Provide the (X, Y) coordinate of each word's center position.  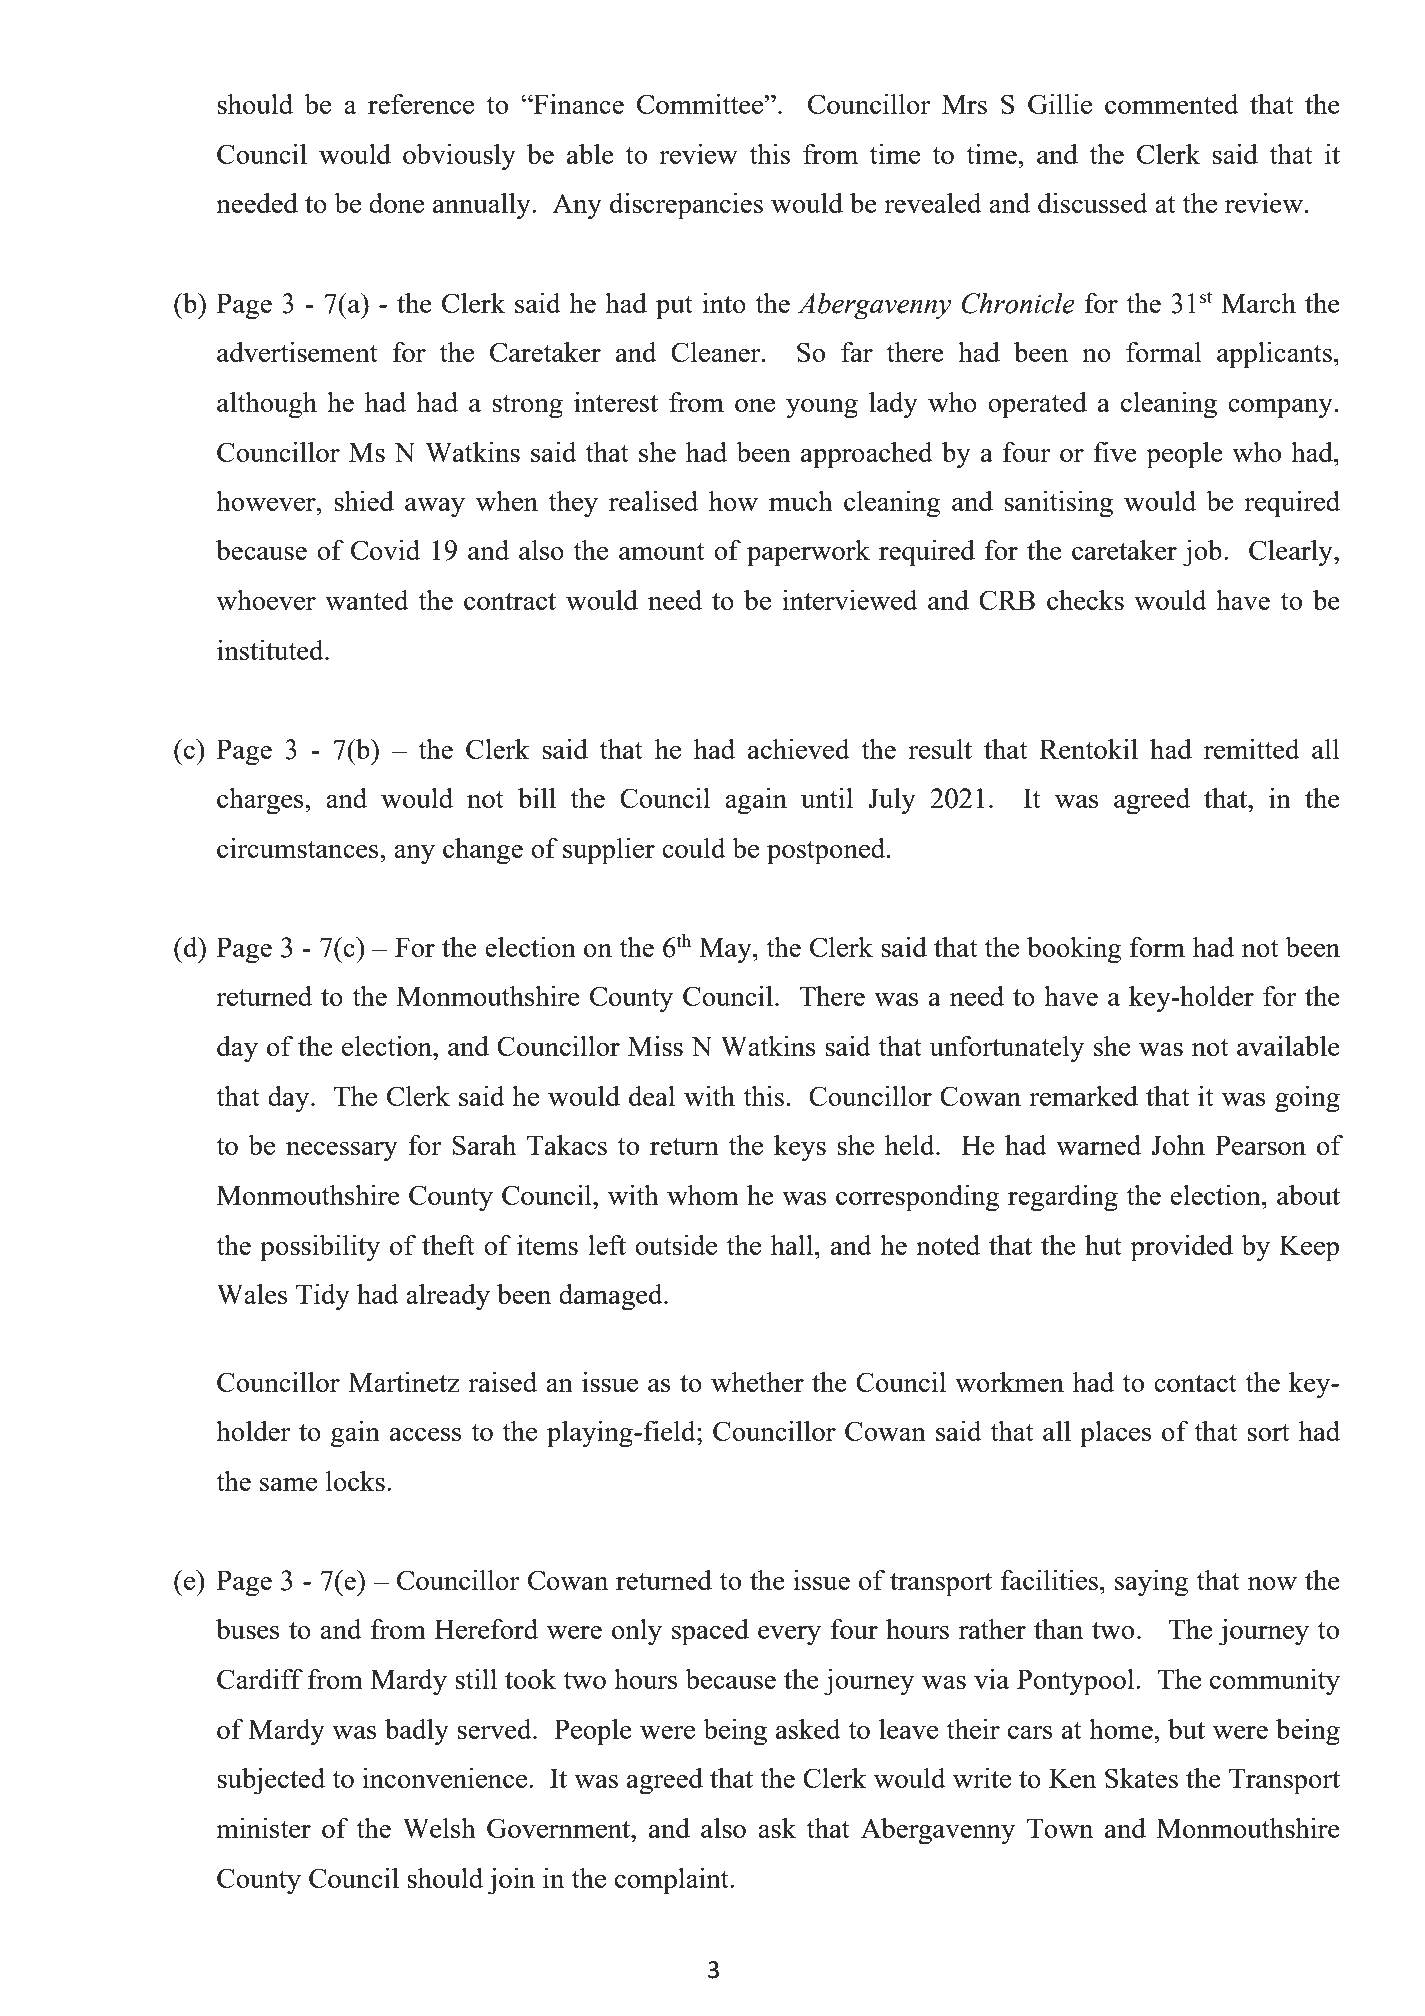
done (396, 203)
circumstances (299, 848)
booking (1074, 950)
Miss (655, 1046)
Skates (1141, 1778)
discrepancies (686, 206)
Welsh (439, 1828)
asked (808, 1729)
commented (1172, 104)
